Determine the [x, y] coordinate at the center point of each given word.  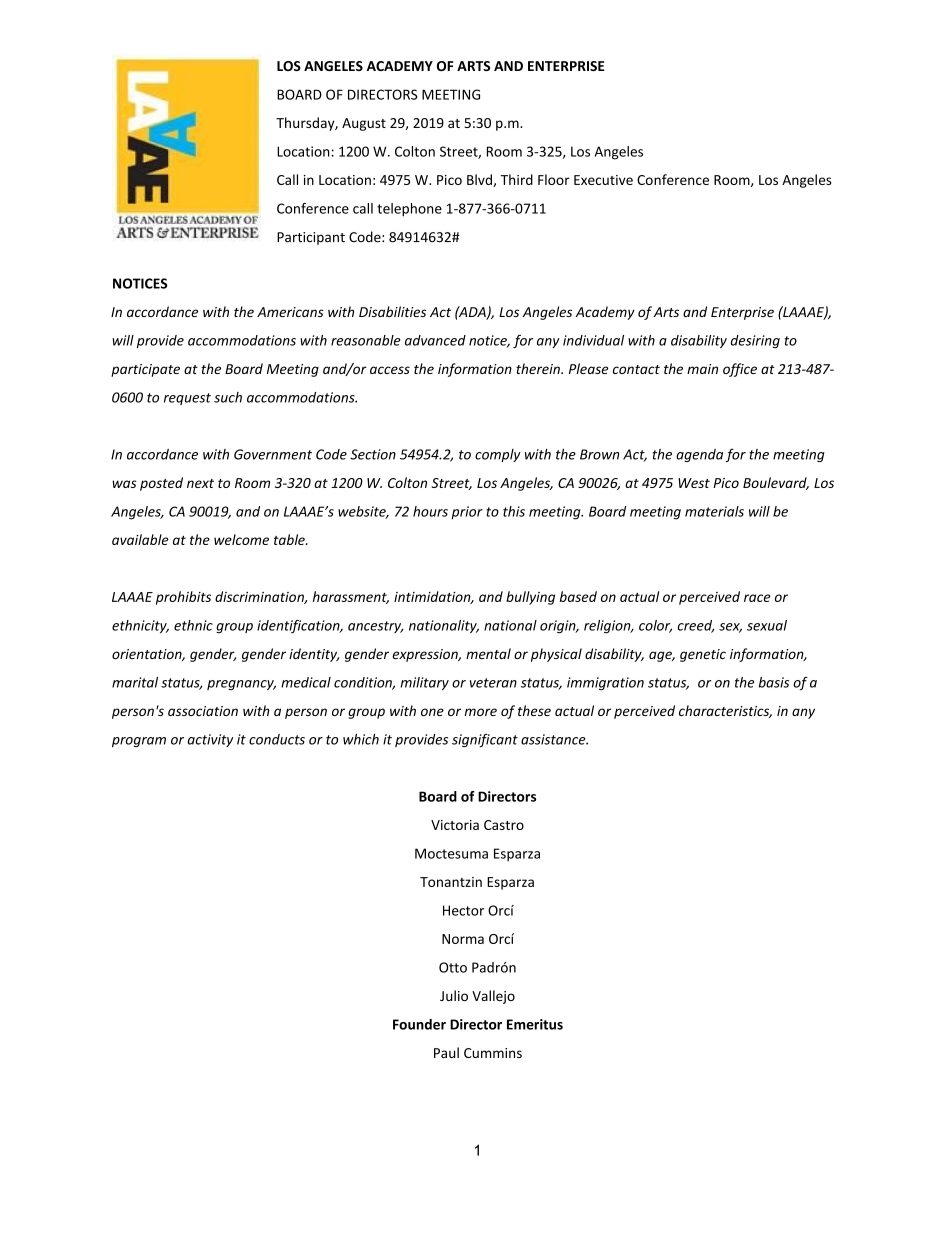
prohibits [183, 598]
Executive [603, 180]
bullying [530, 598]
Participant [311, 238]
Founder [419, 1024]
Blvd [480, 180]
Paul [446, 1052]
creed [696, 626]
